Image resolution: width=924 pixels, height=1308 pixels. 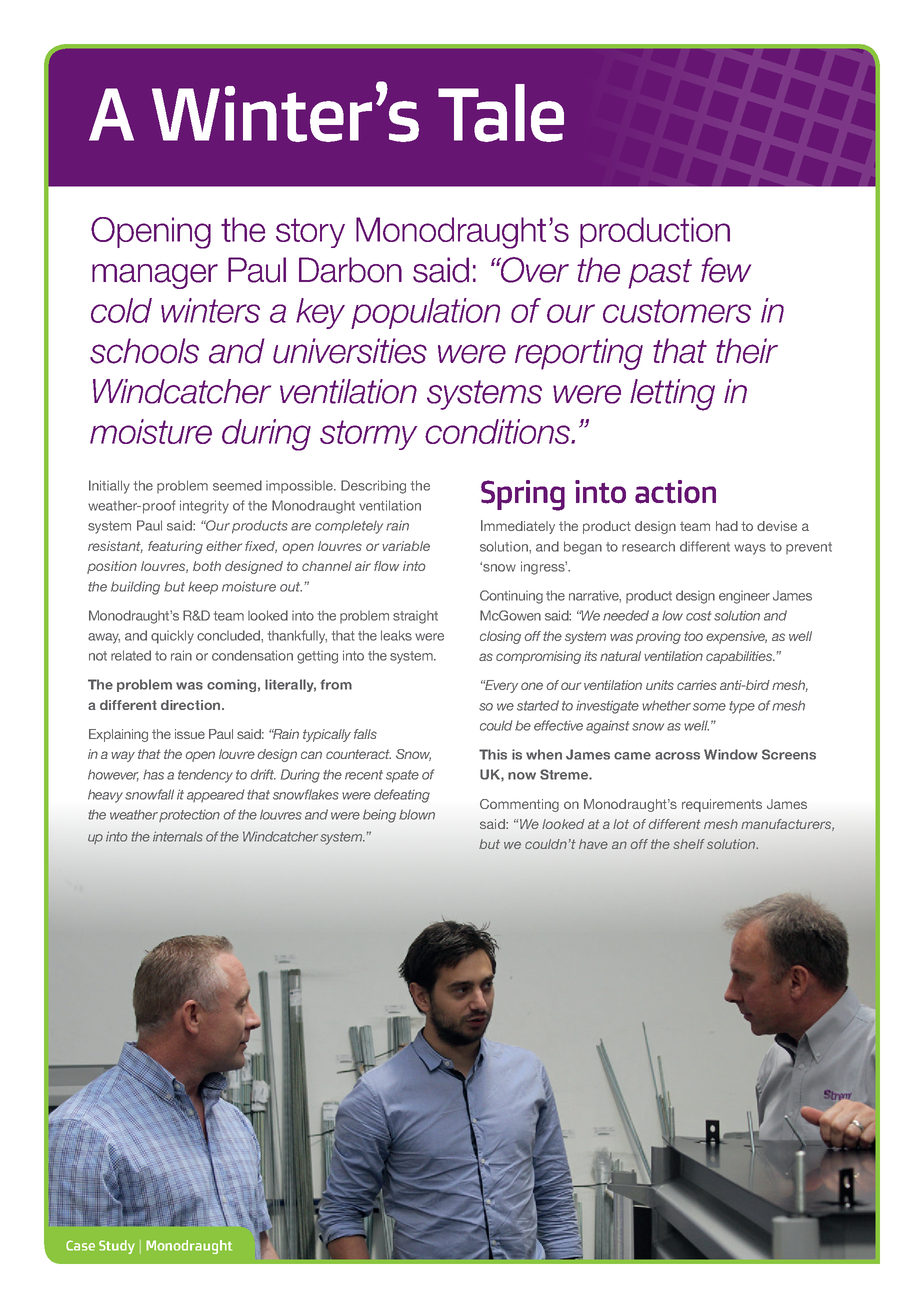 What do you see at coordinates (501, 113) in the document?
I see `Tale` at bounding box center [501, 113].
